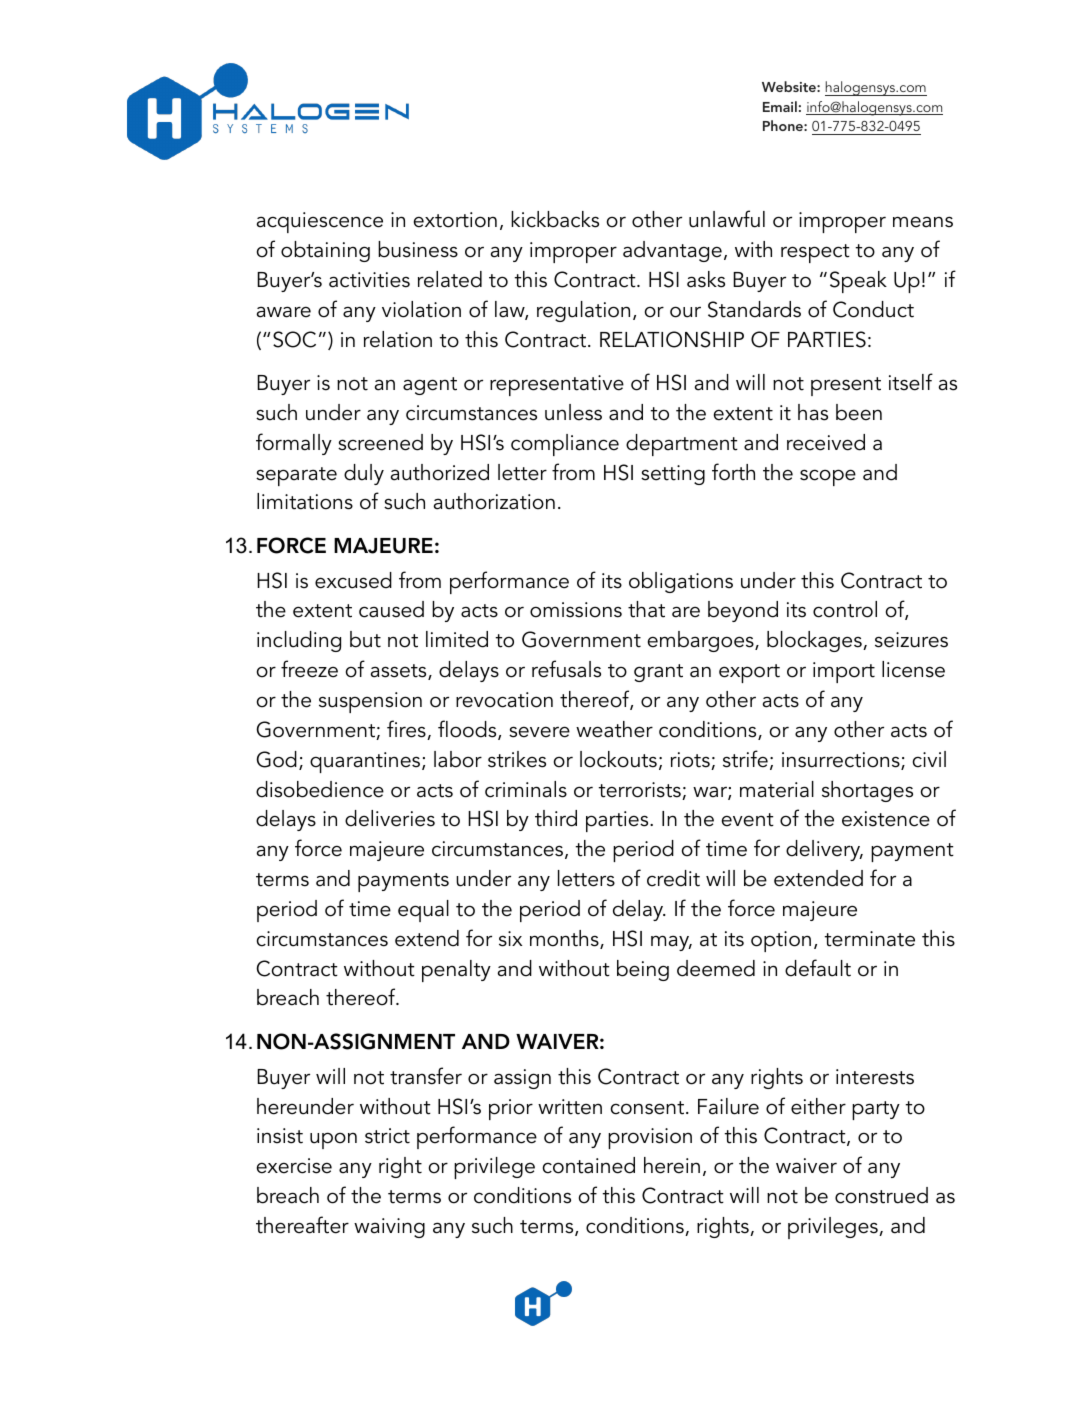 The image size is (1087, 1407). Describe the element at coordinates (365, 639) in the screenshot. I see `but` at that location.
